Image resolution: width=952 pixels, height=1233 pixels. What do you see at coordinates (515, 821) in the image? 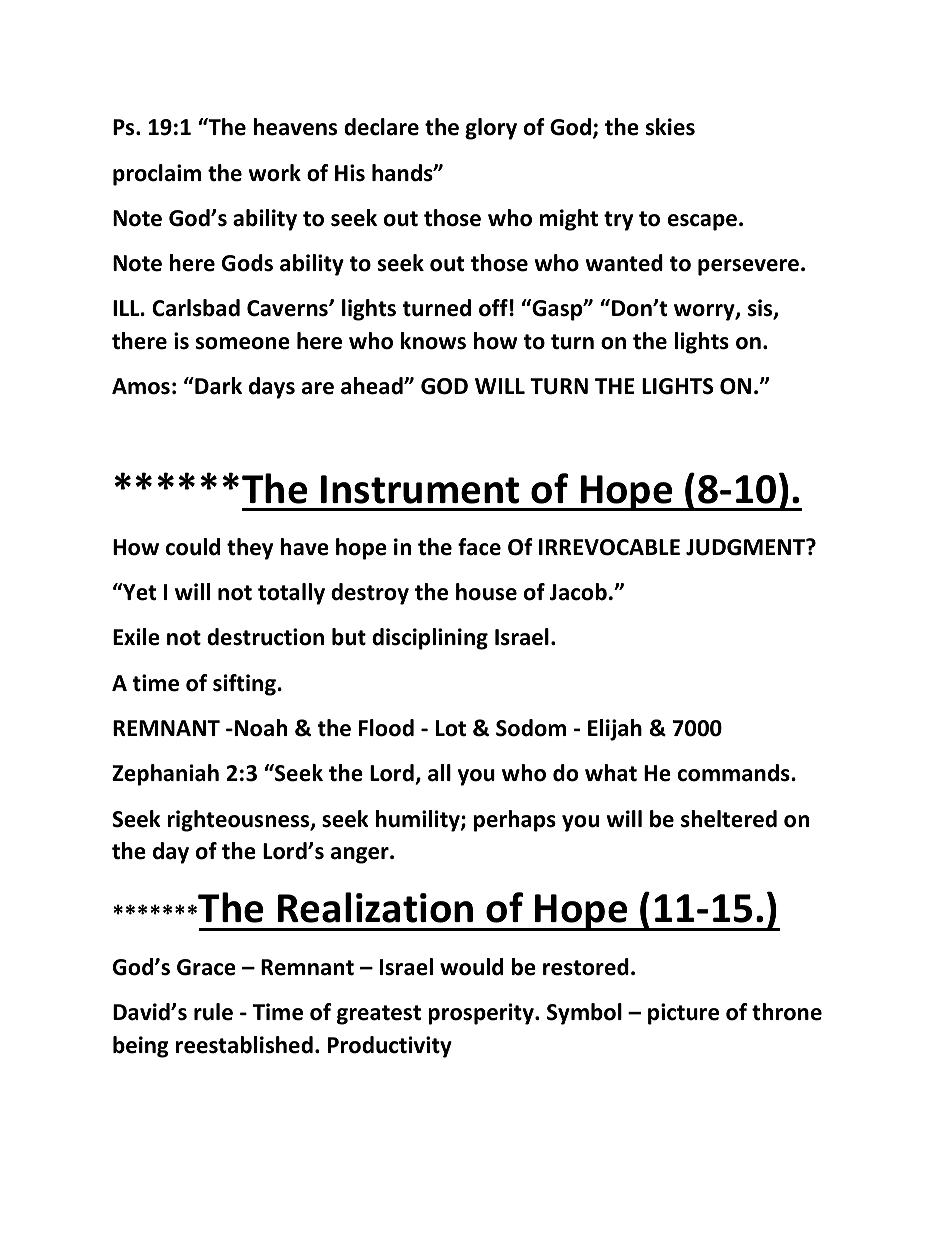
I see `perhaps` at bounding box center [515, 821].
